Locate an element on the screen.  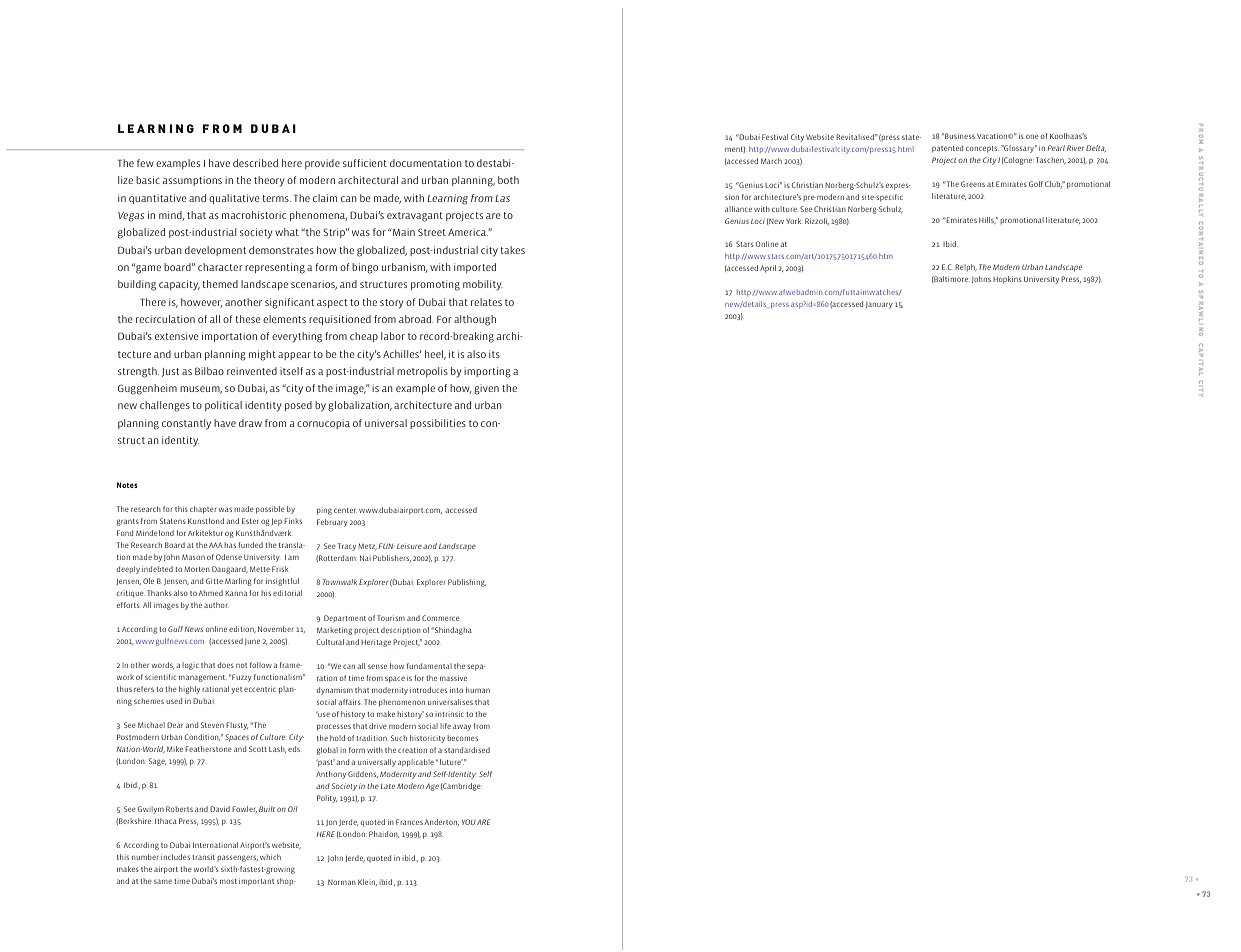
described is located at coordinates (255, 163).
